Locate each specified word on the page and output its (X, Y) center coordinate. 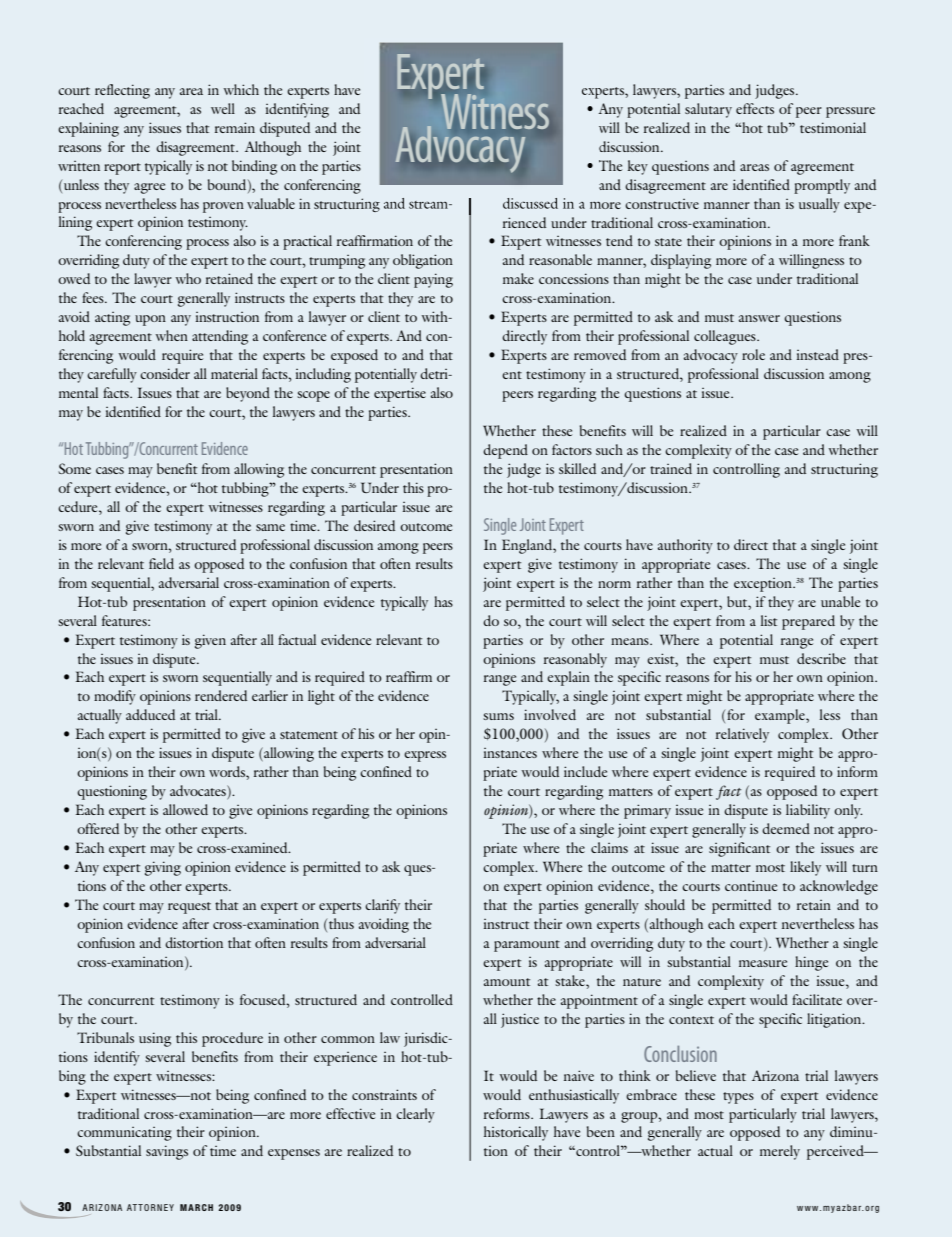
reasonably (575, 660)
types (738, 1098)
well (223, 108)
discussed (530, 203)
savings (167, 1152)
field (161, 563)
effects (755, 108)
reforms (508, 1113)
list (769, 620)
